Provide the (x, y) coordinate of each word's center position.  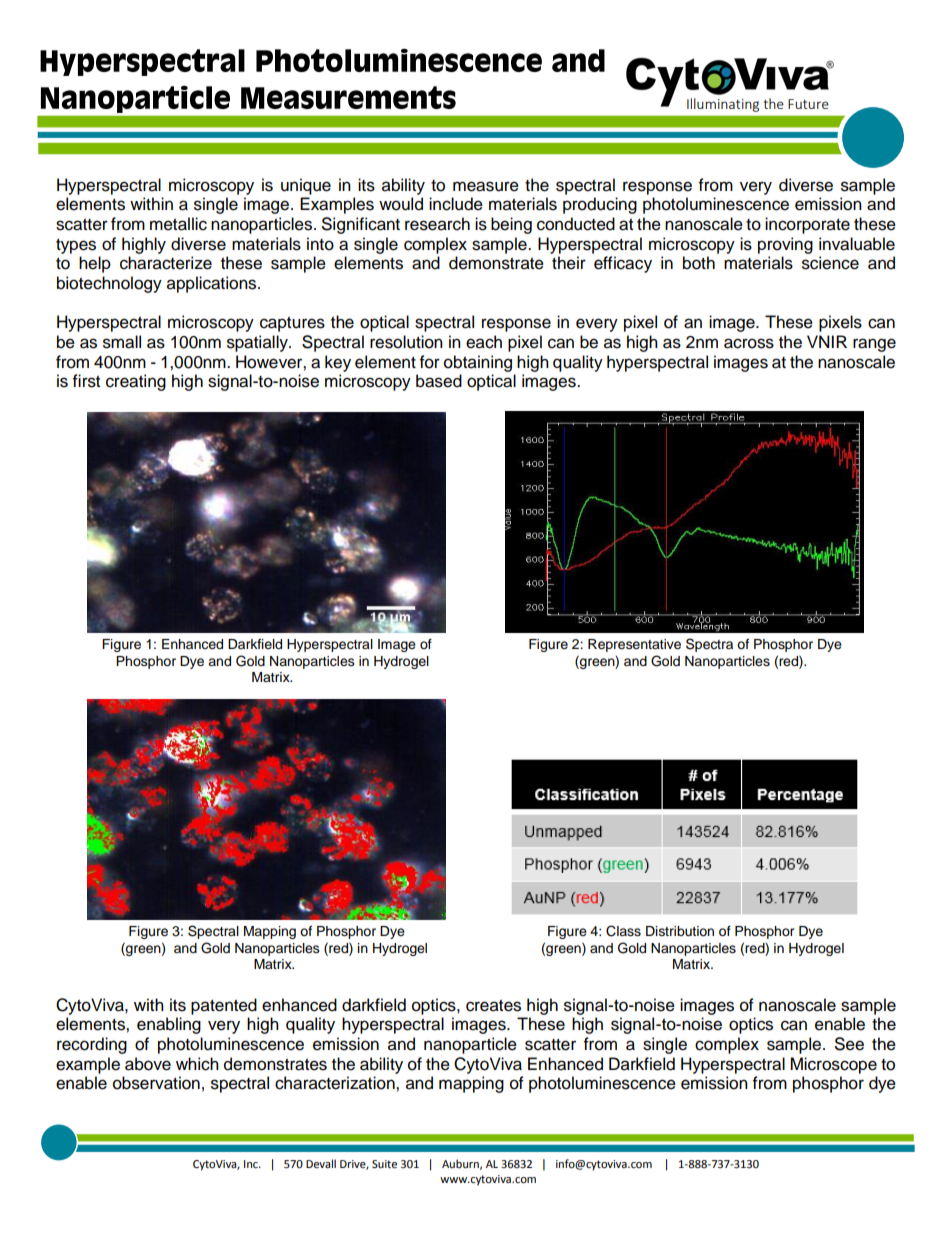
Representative (634, 645)
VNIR (827, 341)
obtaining (478, 363)
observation (156, 1083)
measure (486, 186)
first (86, 381)
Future (808, 104)
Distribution (680, 931)
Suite (384, 1164)
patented (224, 1006)
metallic (178, 224)
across (749, 343)
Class (623, 931)
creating (136, 382)
